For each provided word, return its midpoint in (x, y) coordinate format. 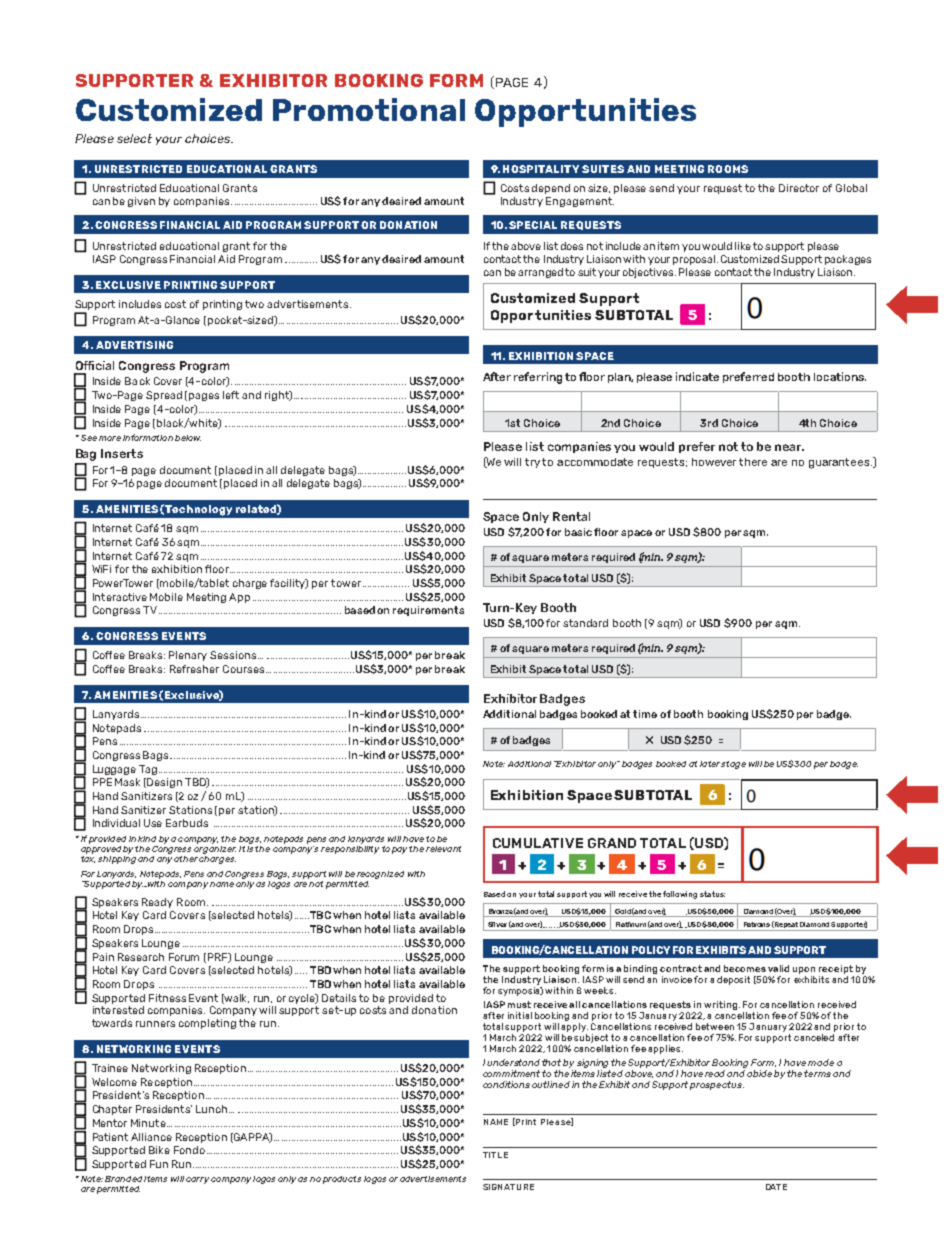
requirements (428, 611)
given (141, 202)
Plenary (188, 656)
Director (799, 188)
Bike (159, 1150)
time (645, 714)
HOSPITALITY (541, 169)
